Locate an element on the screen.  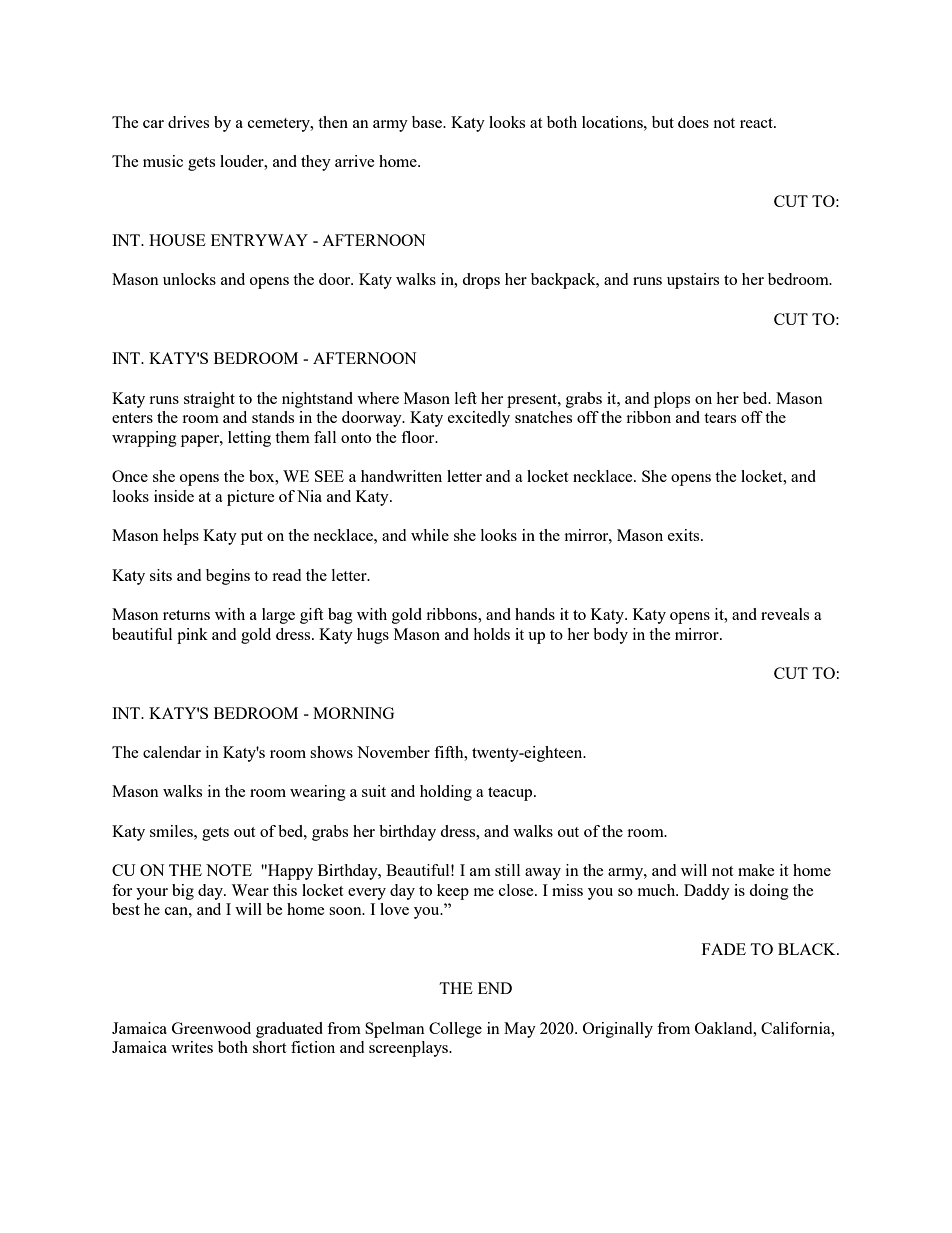
shows is located at coordinates (331, 752).
